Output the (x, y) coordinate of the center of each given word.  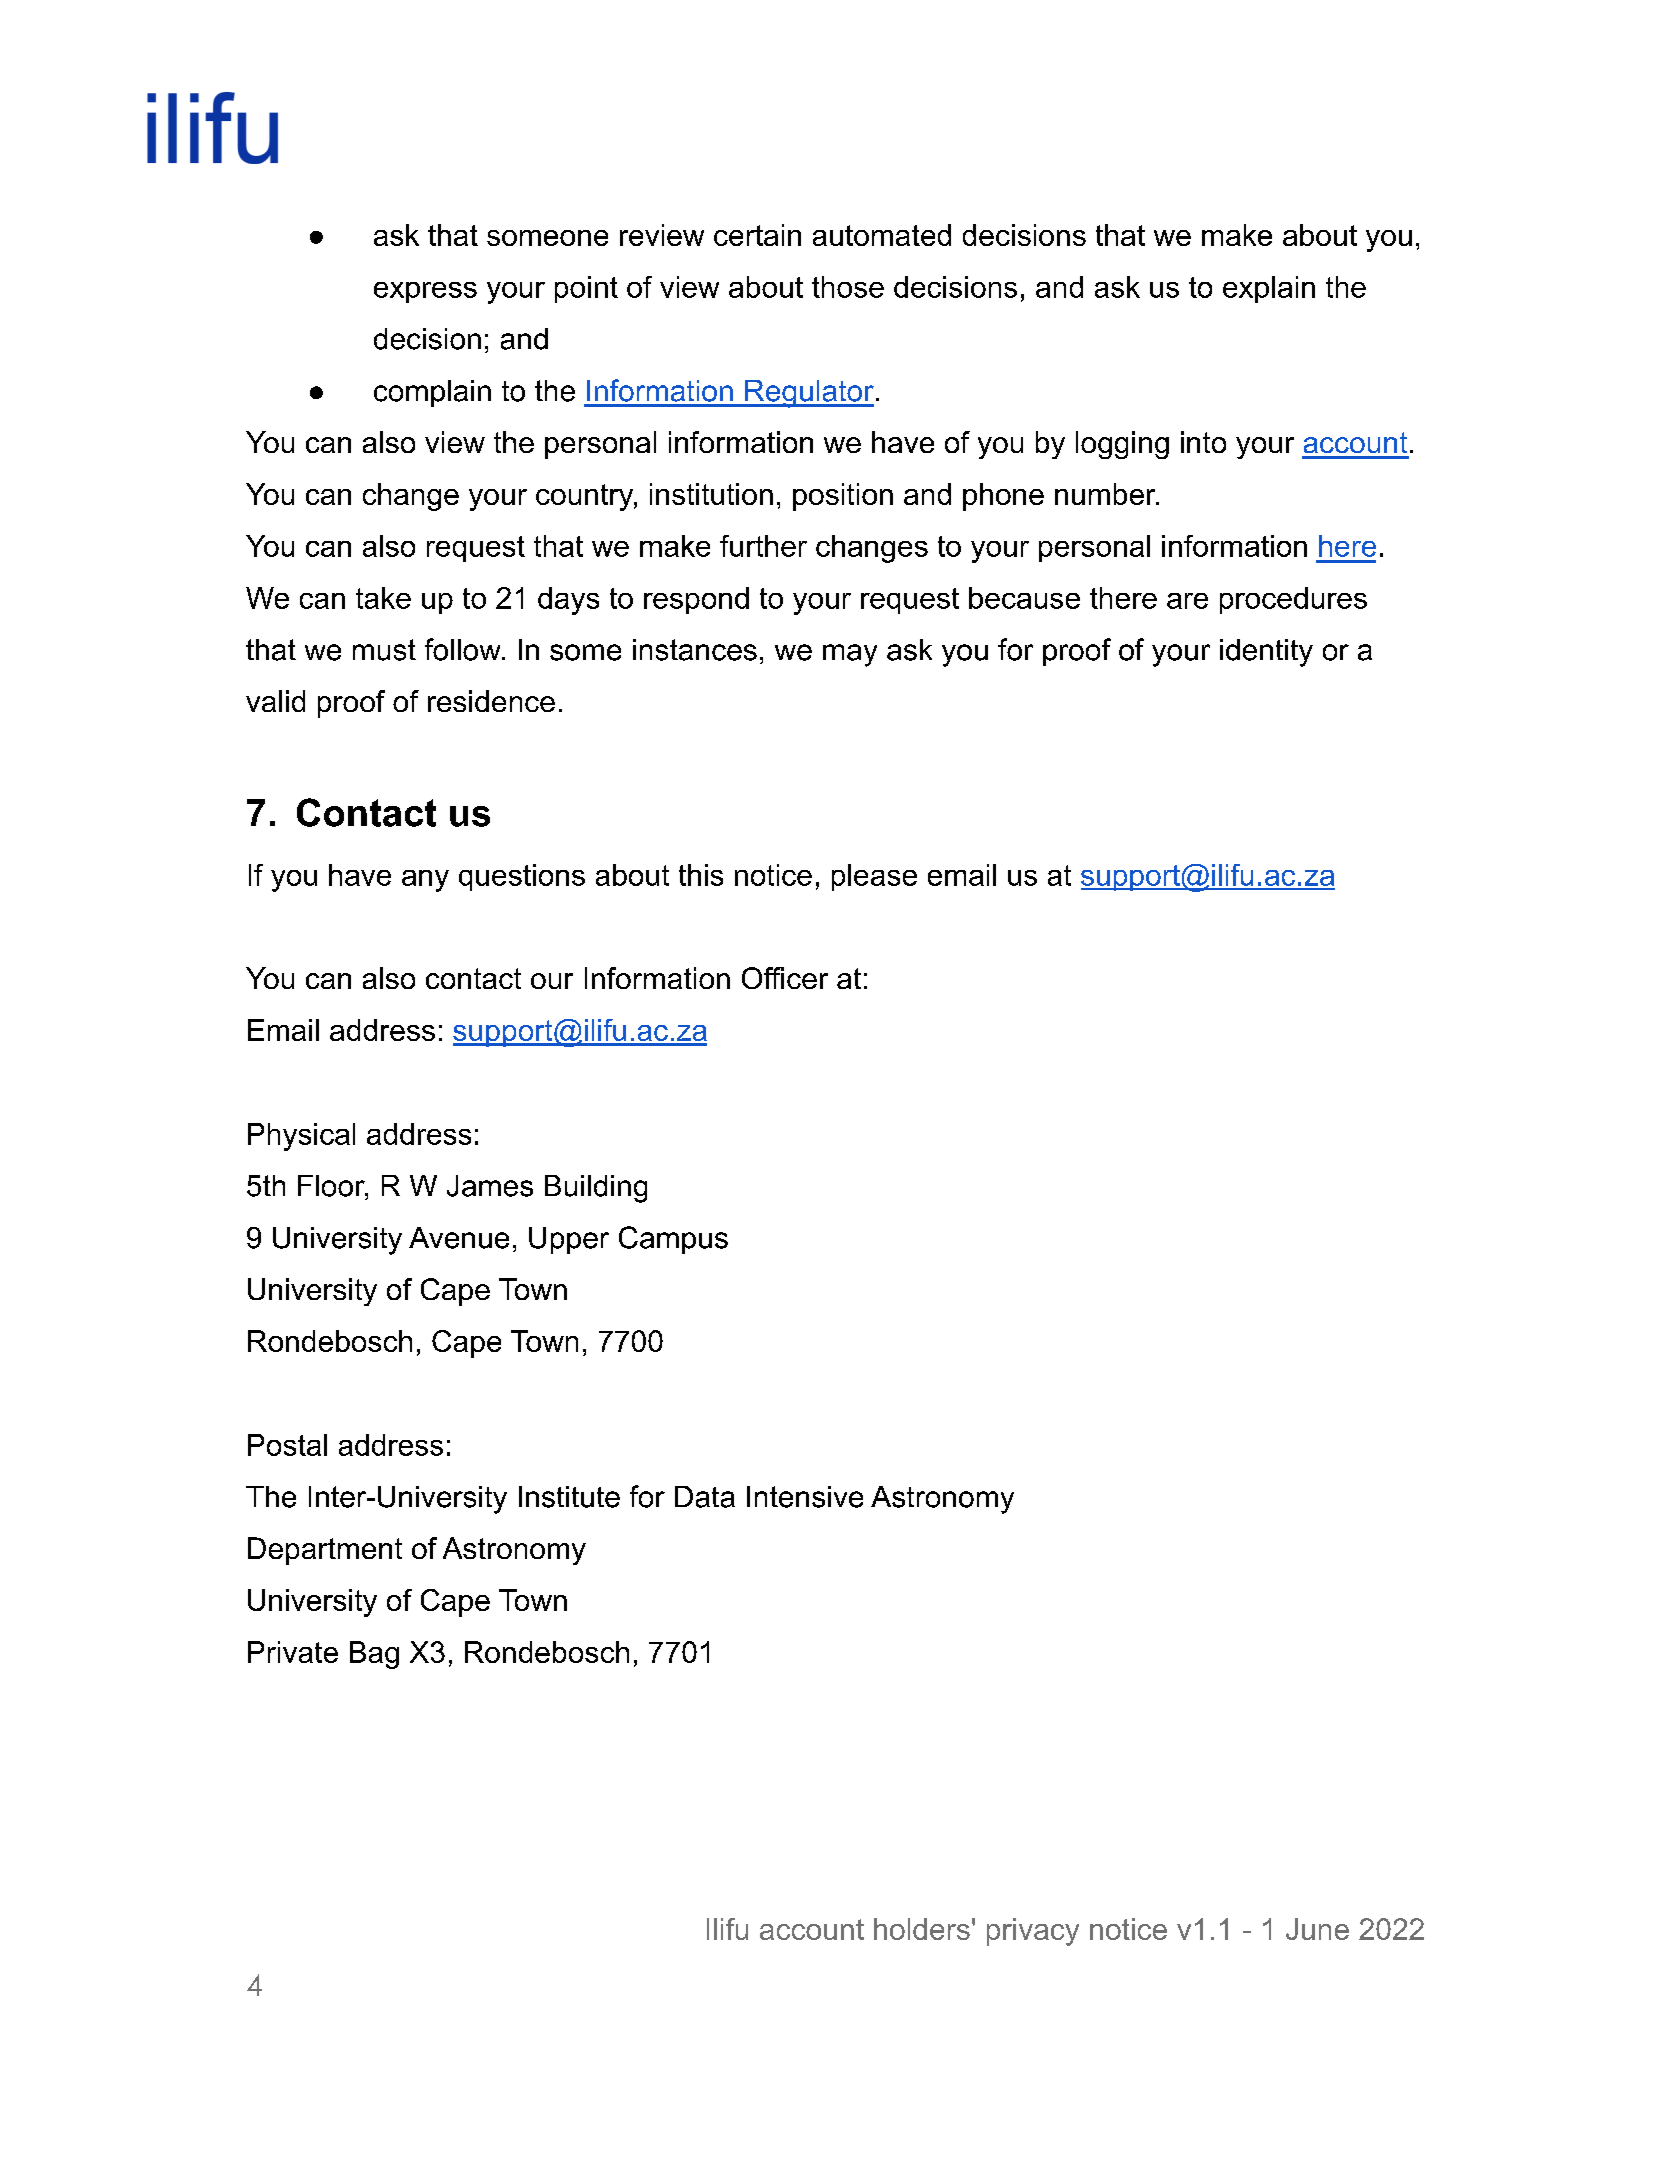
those (848, 287)
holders (922, 1929)
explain (1269, 289)
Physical (301, 1137)
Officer (785, 978)
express (425, 292)
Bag (374, 1655)
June (1317, 1929)
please (874, 877)
